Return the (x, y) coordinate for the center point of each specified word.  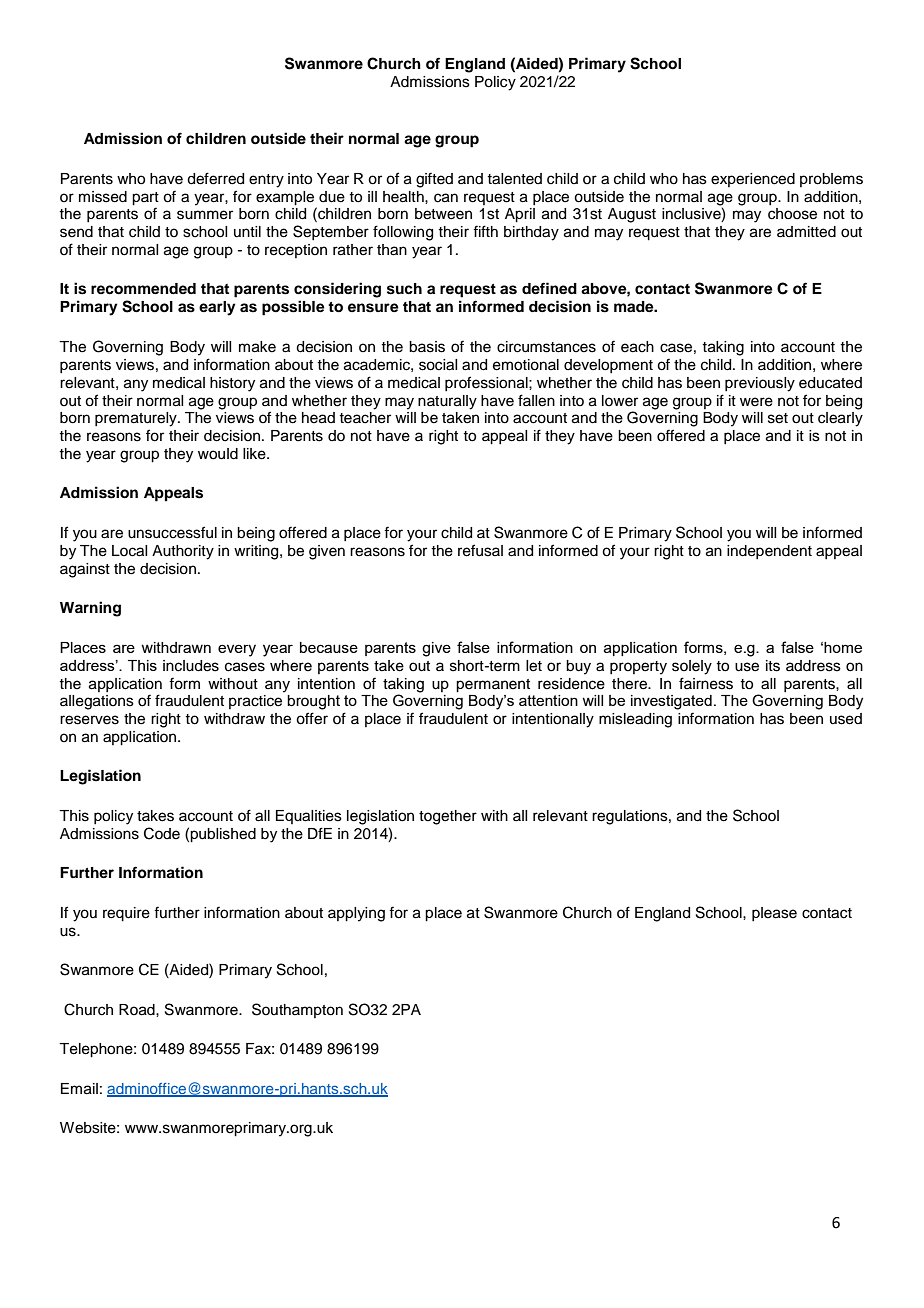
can (446, 198)
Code (162, 833)
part (145, 199)
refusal (480, 550)
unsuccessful (172, 532)
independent (769, 552)
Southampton (297, 1010)
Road (138, 1010)
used (846, 719)
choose (792, 214)
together (448, 817)
